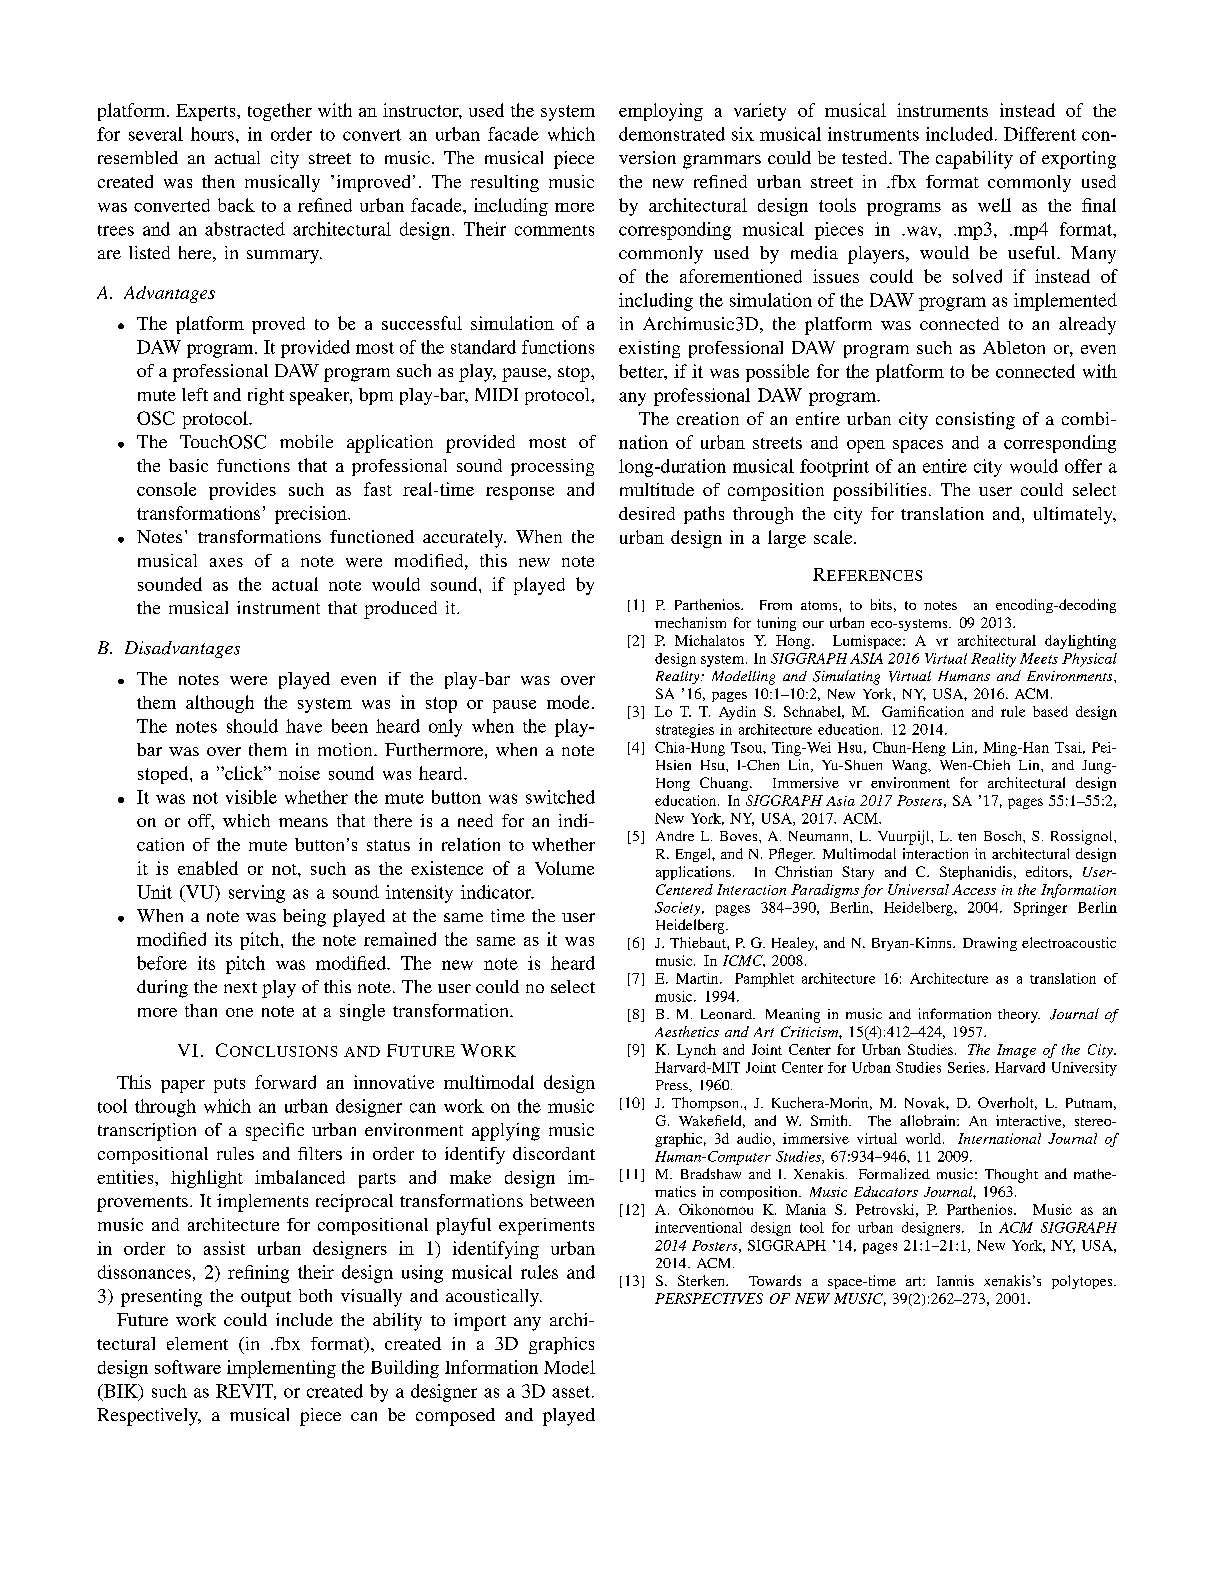 Image resolution: width=1214 pixels, height=1571 pixels. What do you see at coordinates (672, 134) in the page?
I see `demonstrated` at bounding box center [672, 134].
